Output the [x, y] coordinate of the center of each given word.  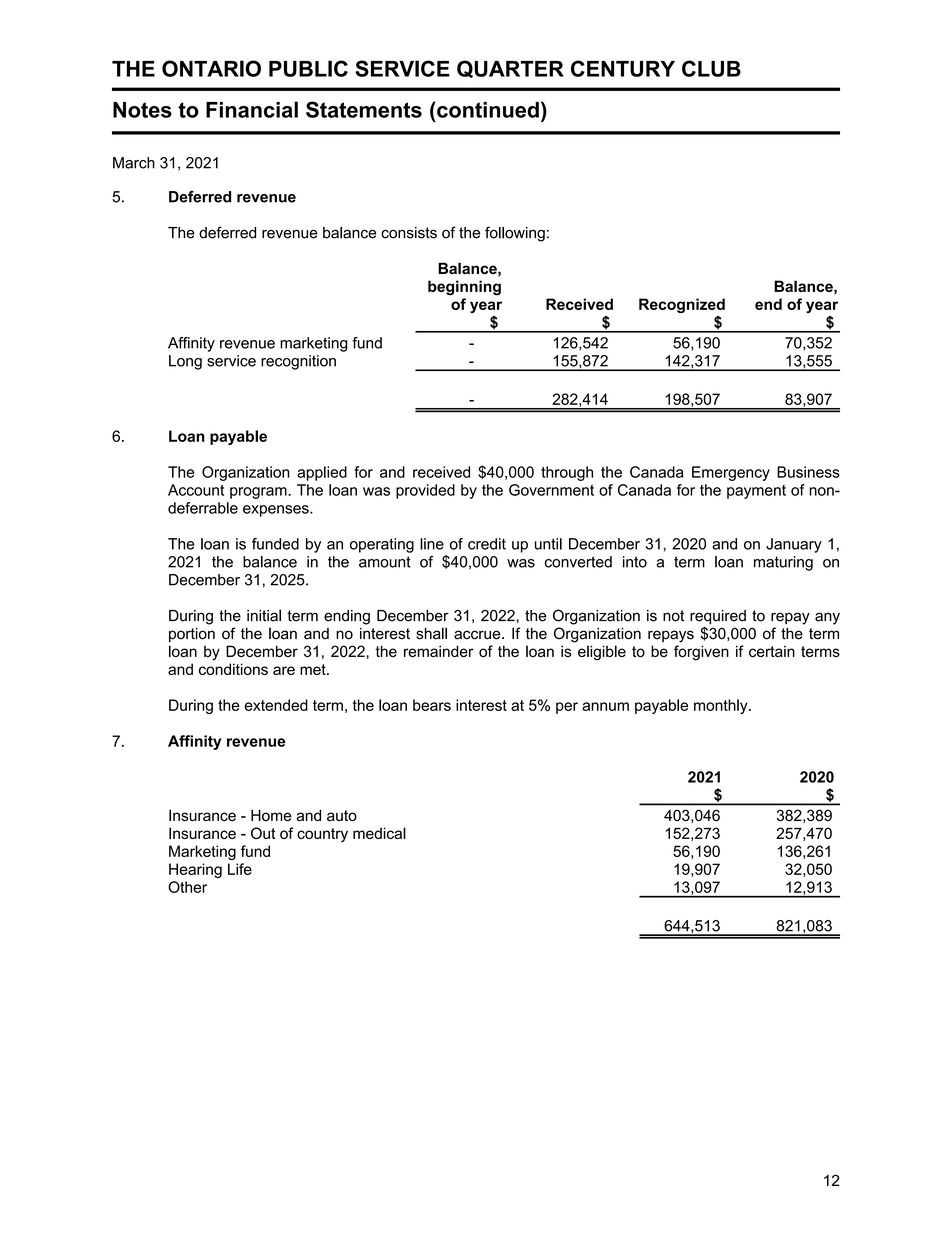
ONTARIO [211, 68]
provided [425, 491]
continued [487, 110]
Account [196, 490]
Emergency [731, 473]
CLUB [711, 68]
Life [240, 869]
